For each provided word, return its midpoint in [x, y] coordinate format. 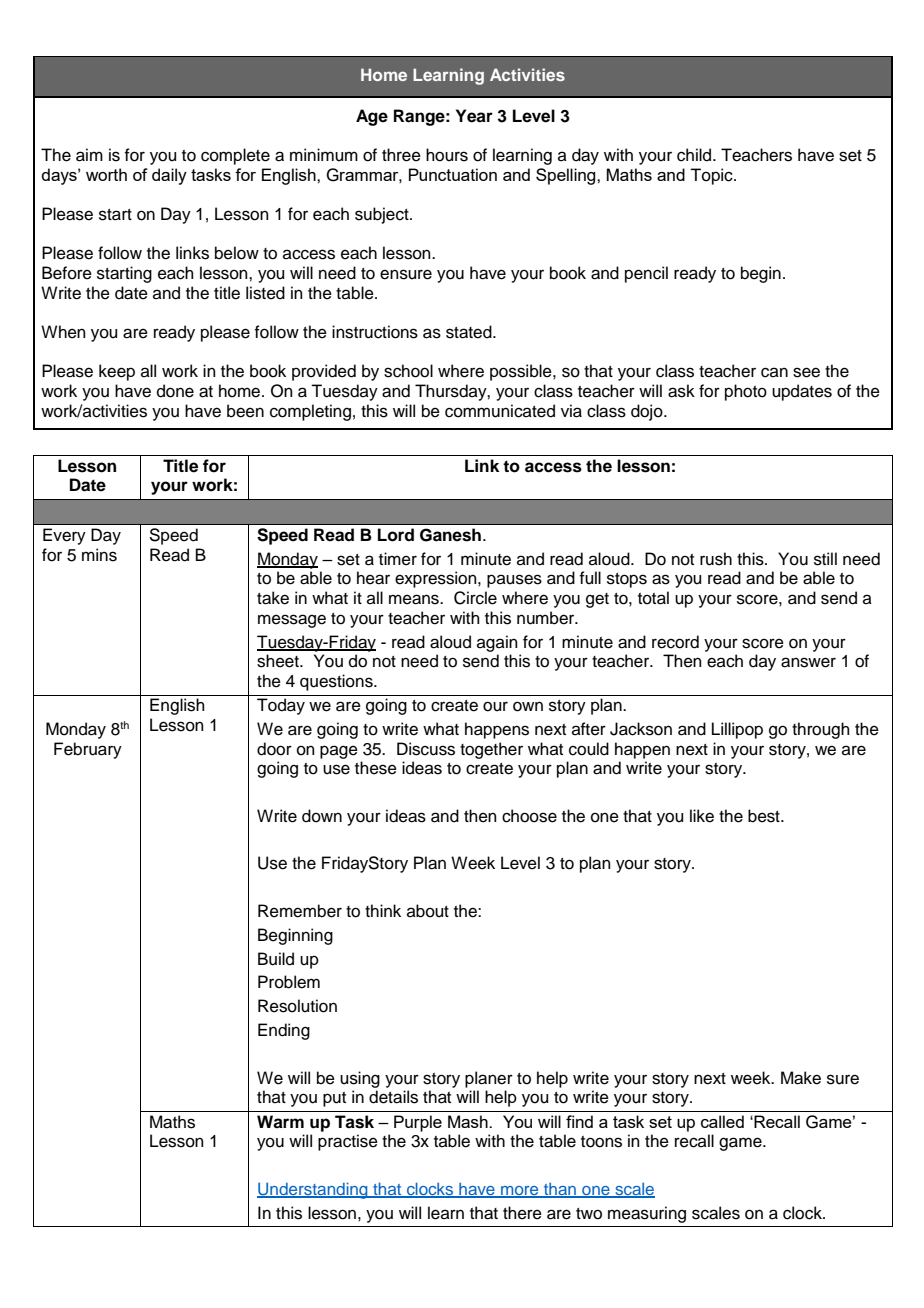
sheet [279, 661]
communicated [500, 411]
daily [169, 176]
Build [276, 959]
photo [746, 392]
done [175, 391]
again [497, 643]
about [428, 911]
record [675, 642]
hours [447, 155]
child [695, 155]
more [520, 1192]
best [765, 816]
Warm [280, 1122]
